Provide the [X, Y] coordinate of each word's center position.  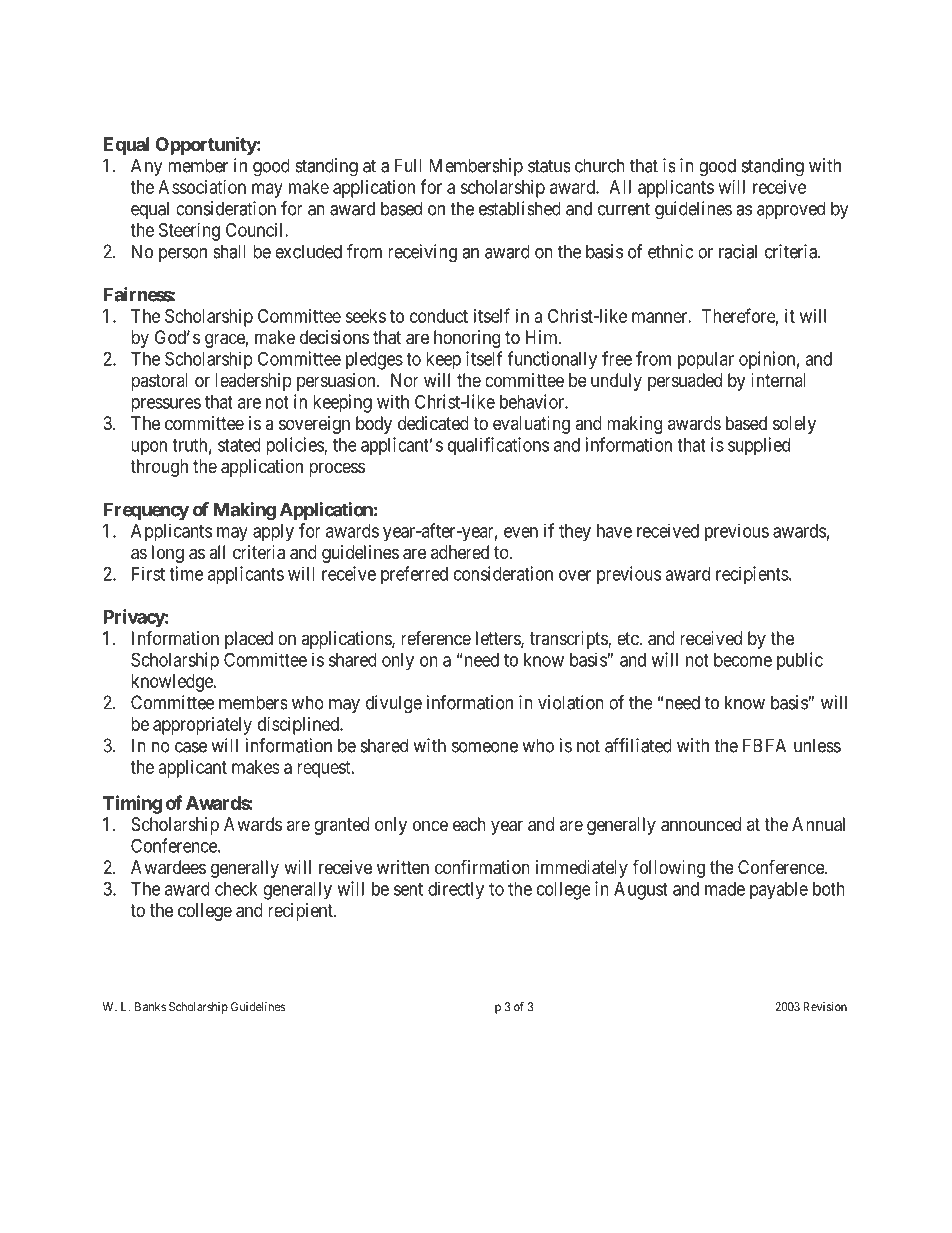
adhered [460, 552]
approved [791, 210]
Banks [150, 1007]
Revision [825, 1007]
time [186, 573]
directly [456, 890]
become [743, 660]
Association [202, 187]
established [520, 208]
